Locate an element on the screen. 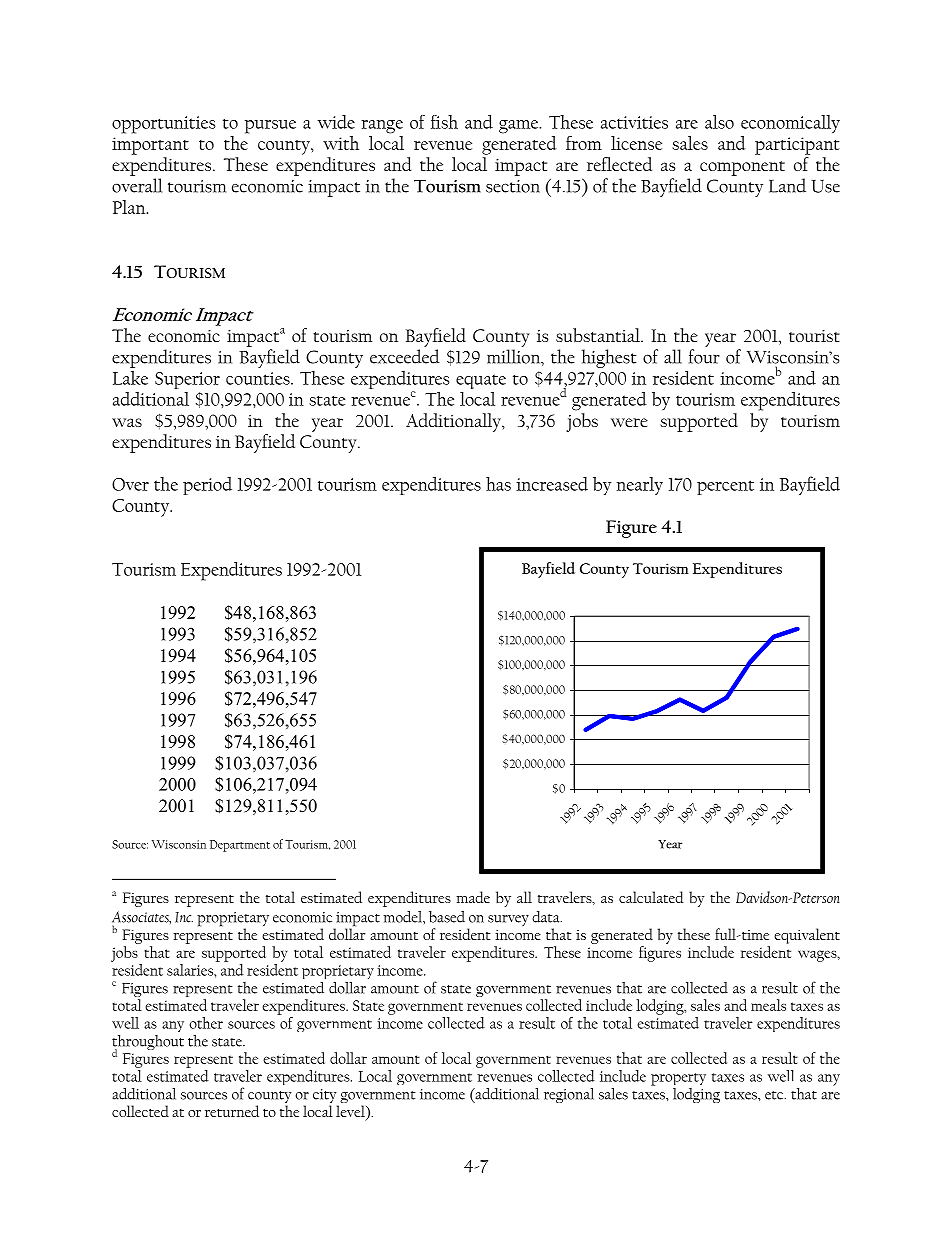  period is located at coordinates (207, 486).
